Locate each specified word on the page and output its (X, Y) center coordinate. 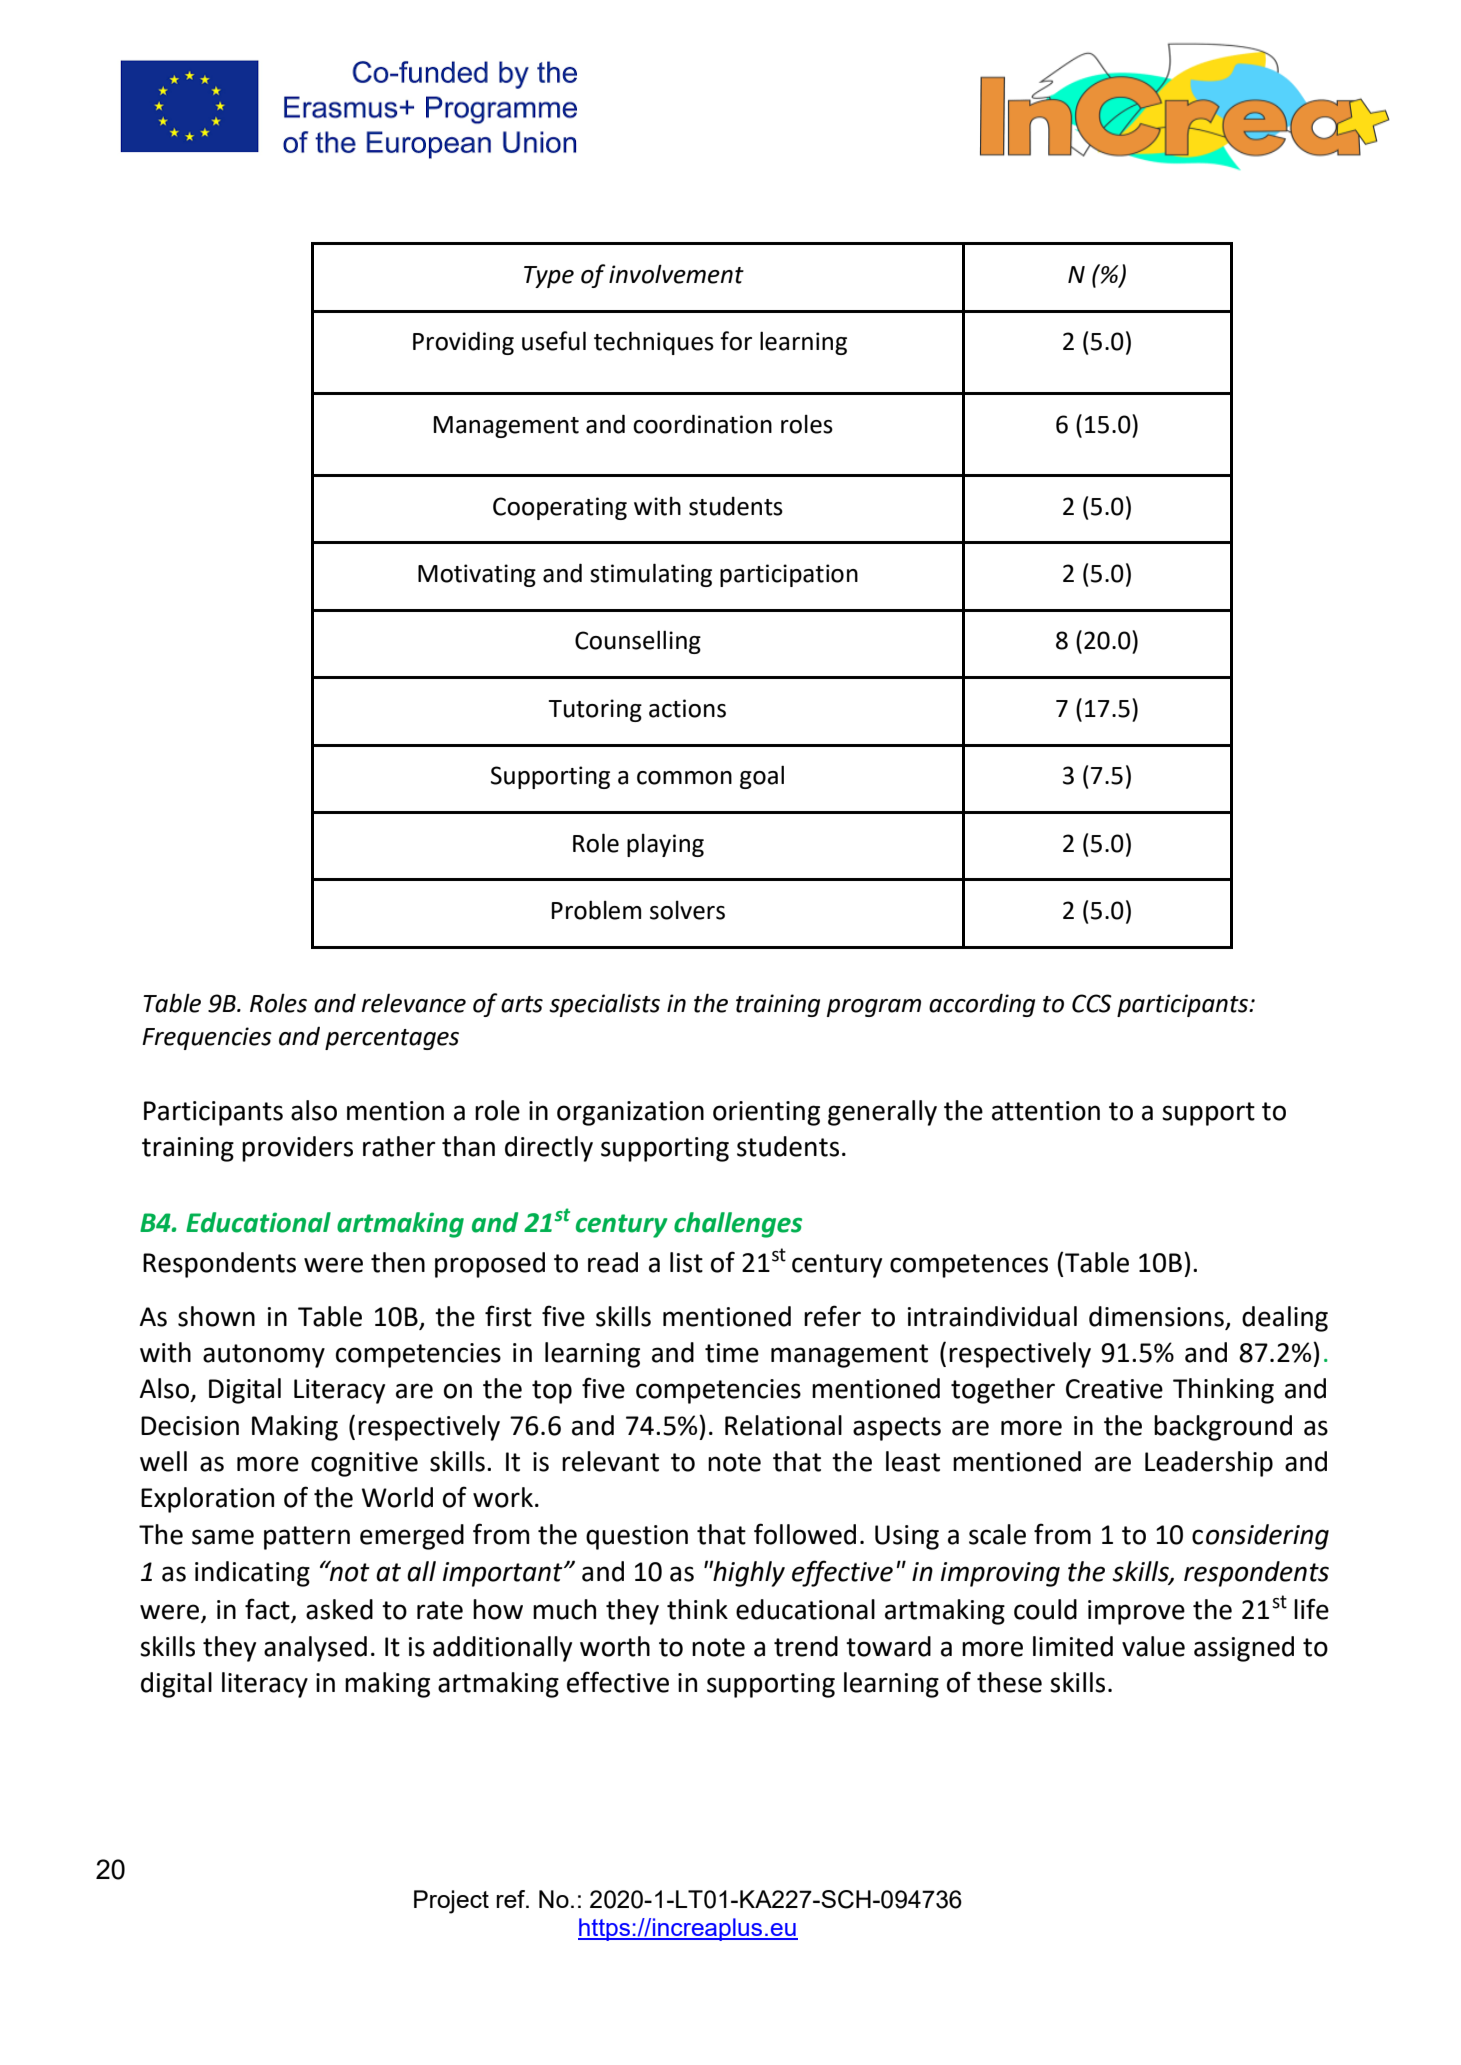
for (736, 341)
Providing (463, 343)
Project (451, 1902)
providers (297, 1149)
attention (1046, 1111)
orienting (766, 1113)
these (1009, 1682)
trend (806, 1646)
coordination (702, 424)
